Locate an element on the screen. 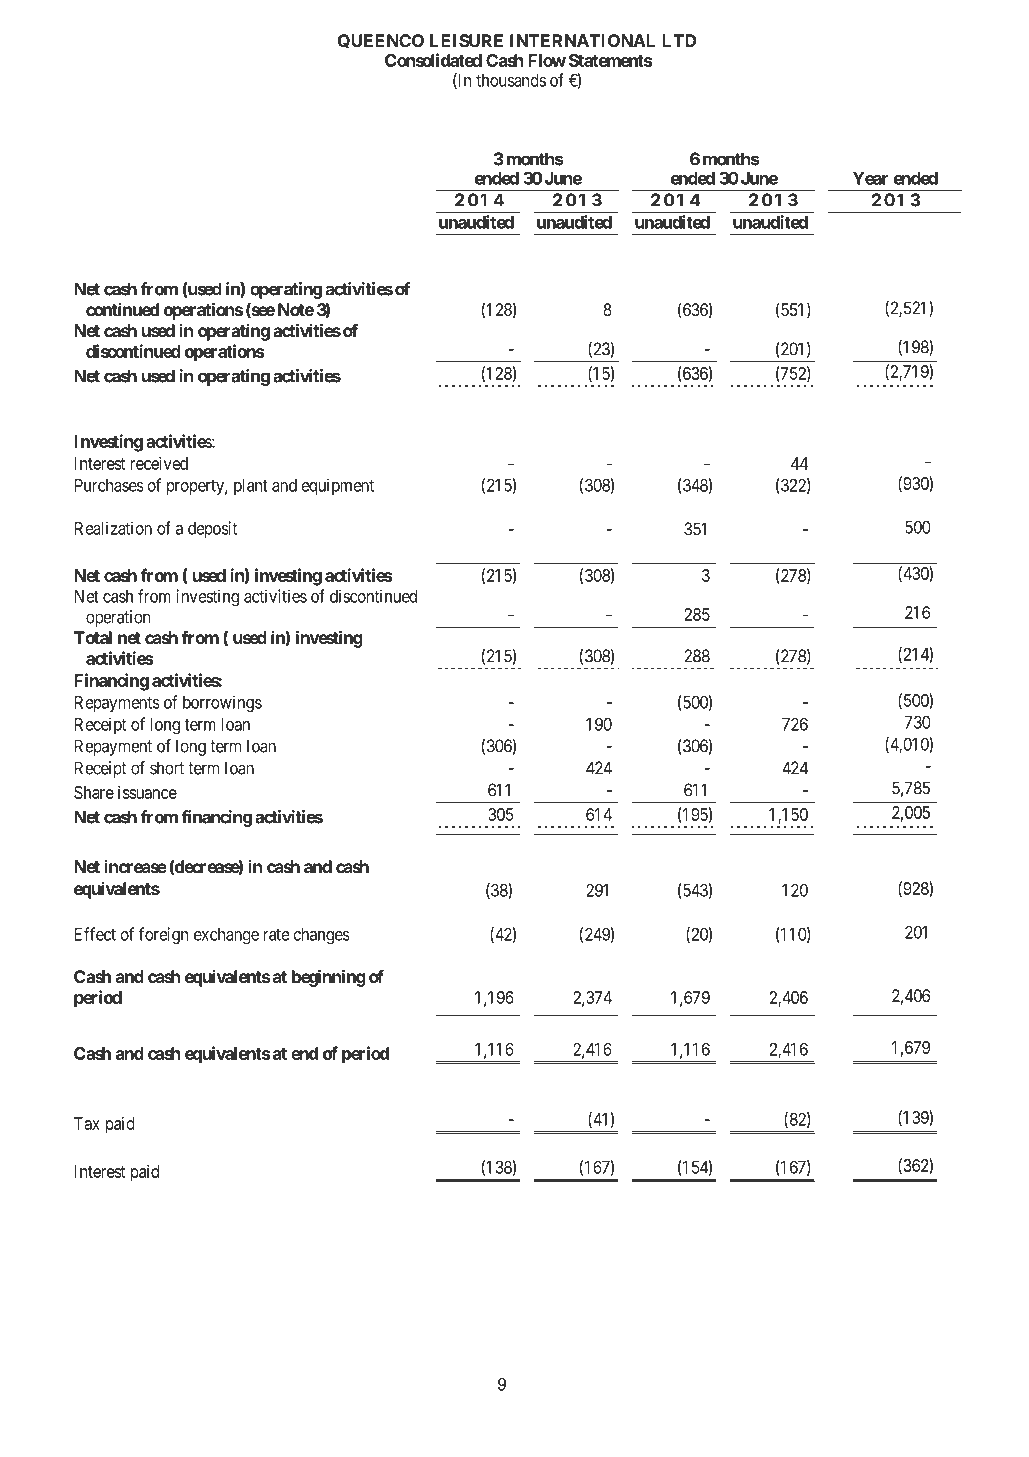 This screenshot has height=1457, width=1029. received is located at coordinates (159, 463).
